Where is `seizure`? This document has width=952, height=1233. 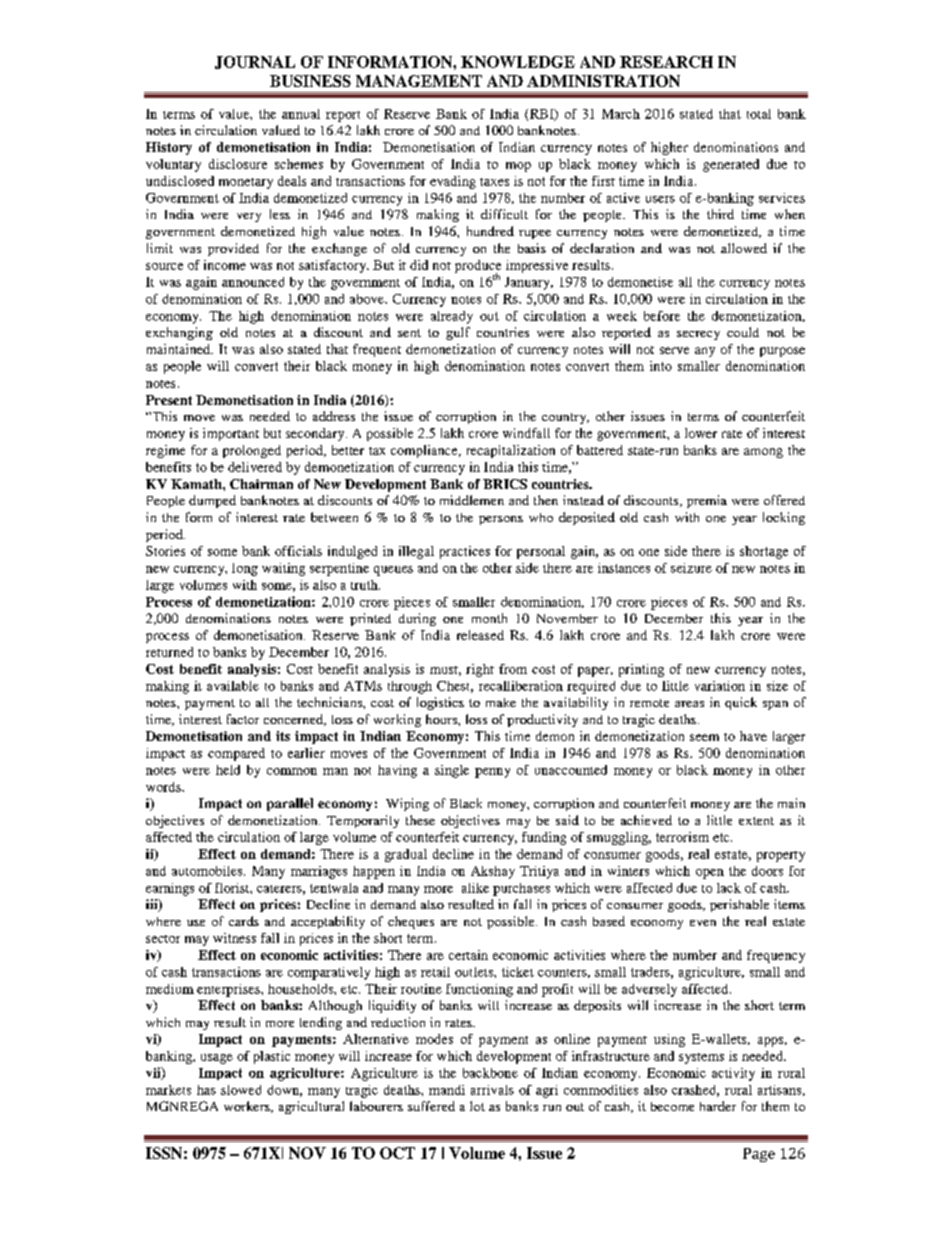 seizure is located at coordinates (691, 568).
